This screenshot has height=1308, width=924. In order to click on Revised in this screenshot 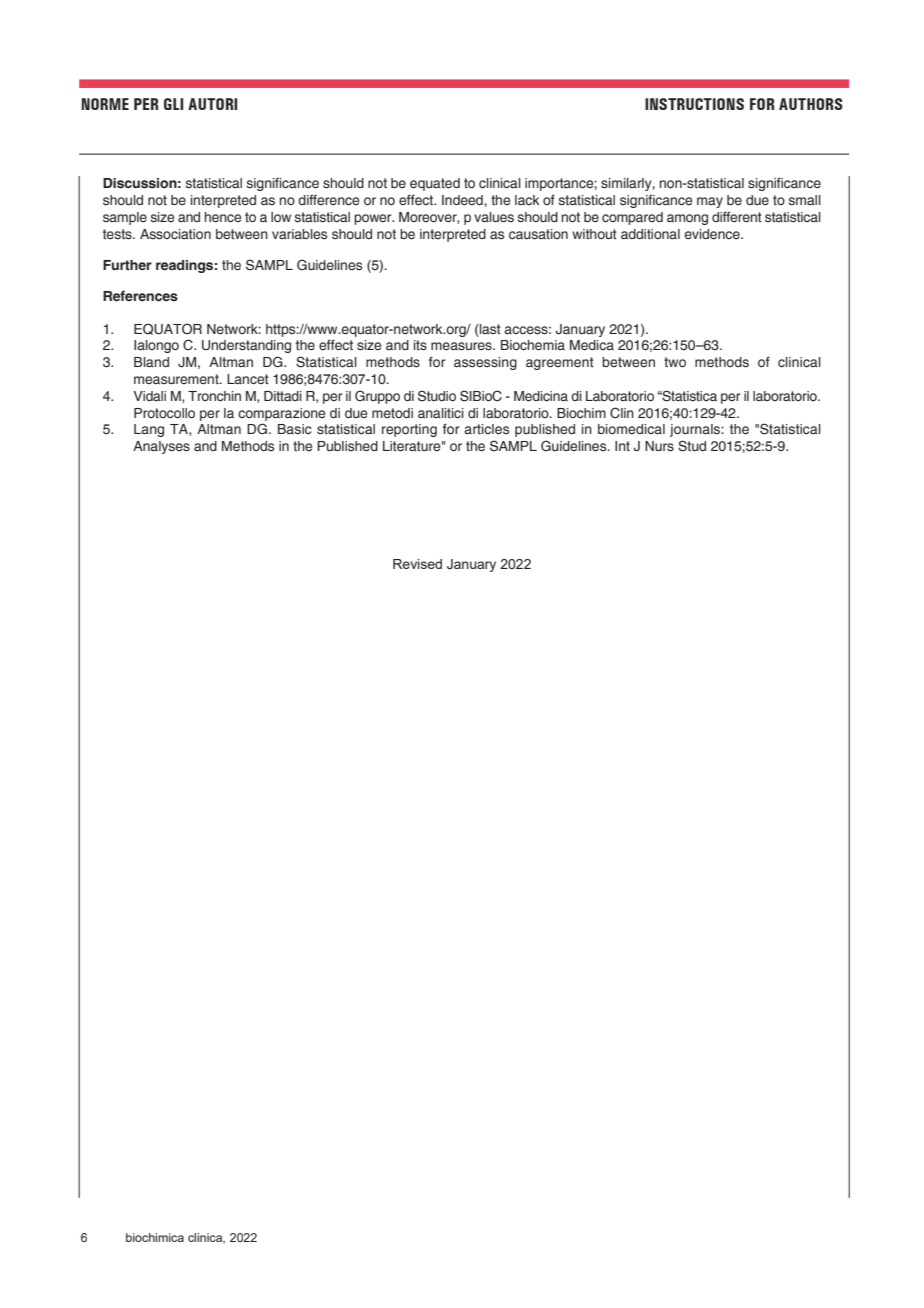, I will do `click(417, 564)`.
